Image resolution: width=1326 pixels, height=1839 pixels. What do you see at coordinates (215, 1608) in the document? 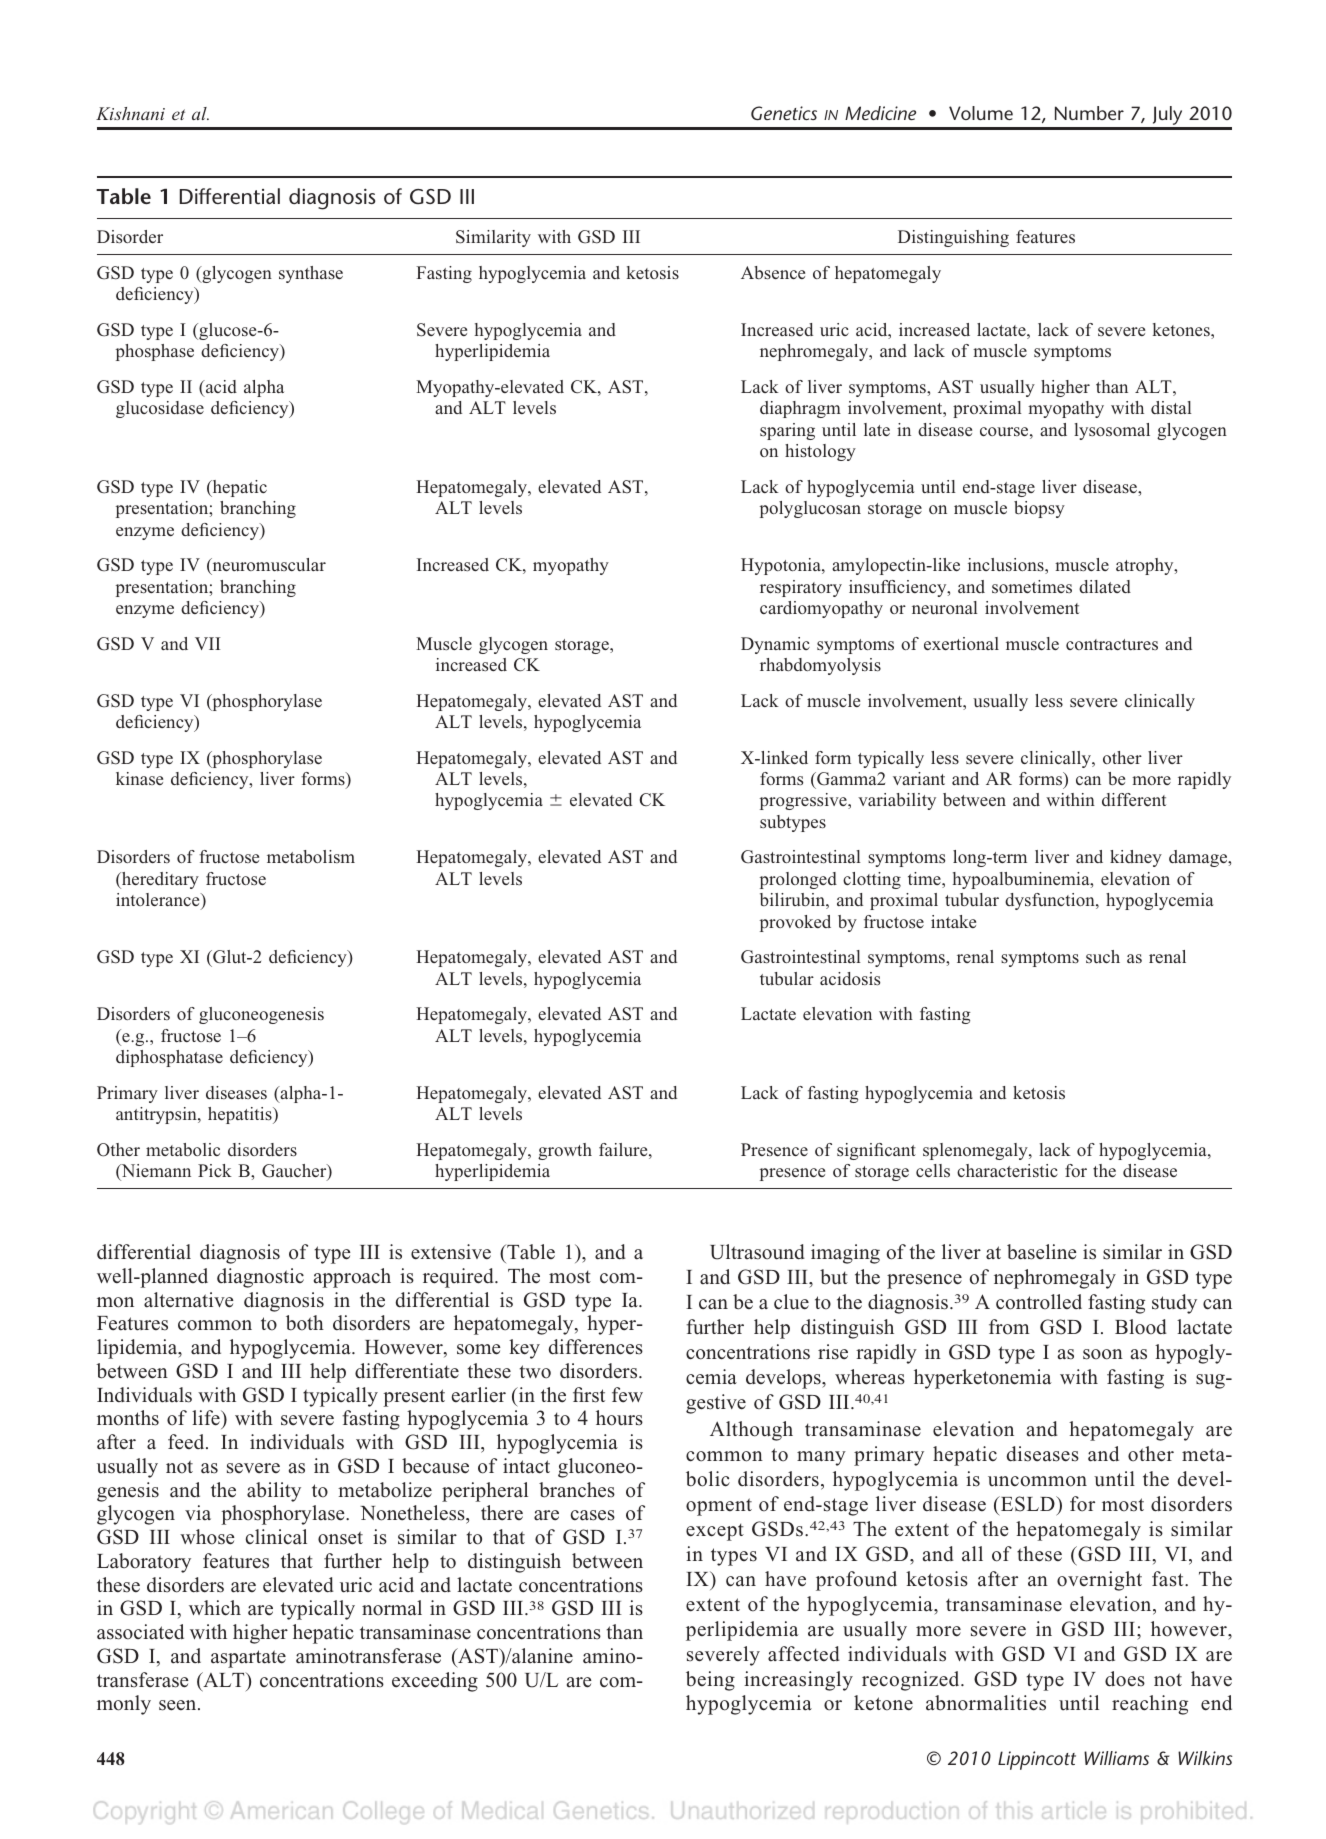
I see `which` at bounding box center [215, 1608].
